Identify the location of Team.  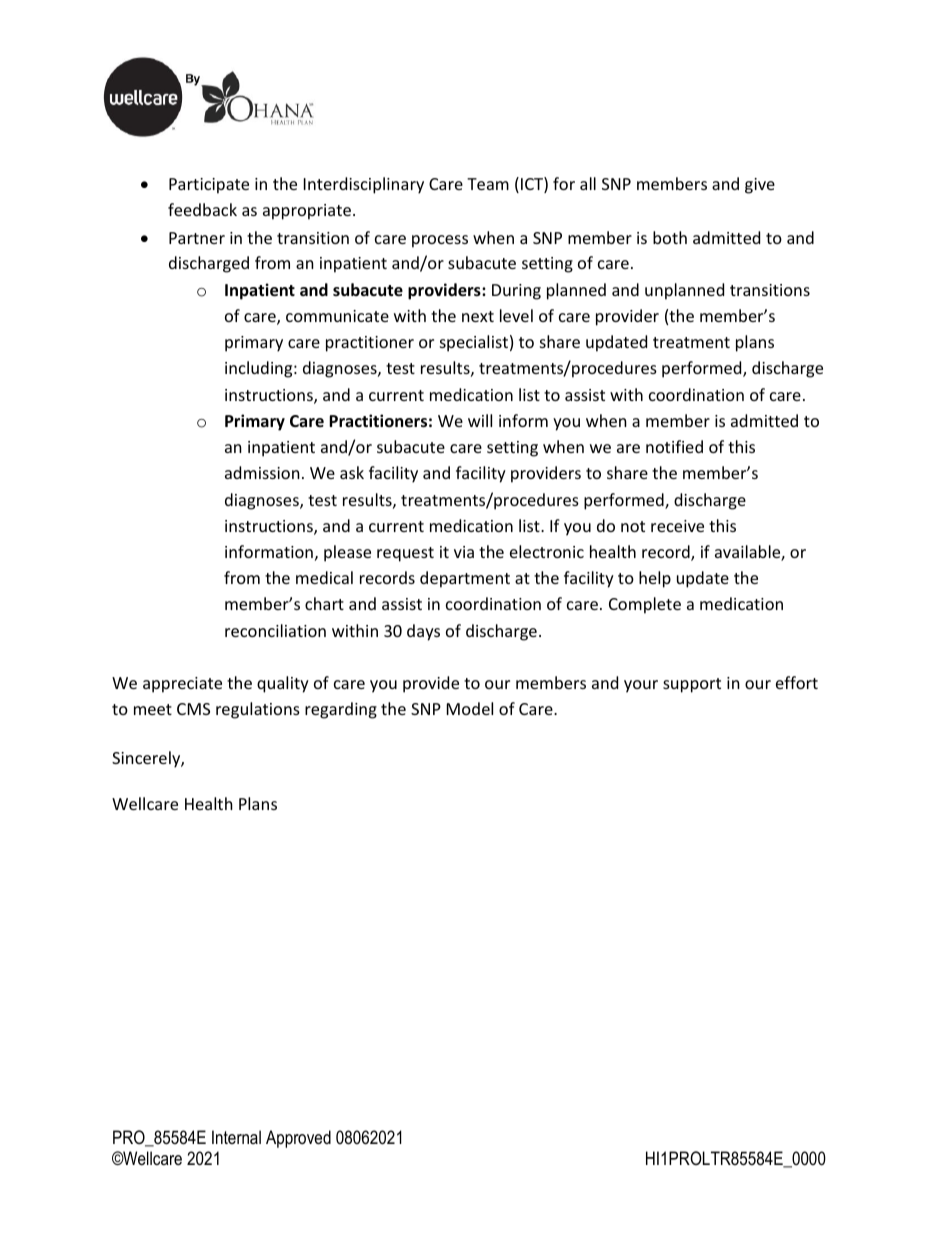
(488, 184).
